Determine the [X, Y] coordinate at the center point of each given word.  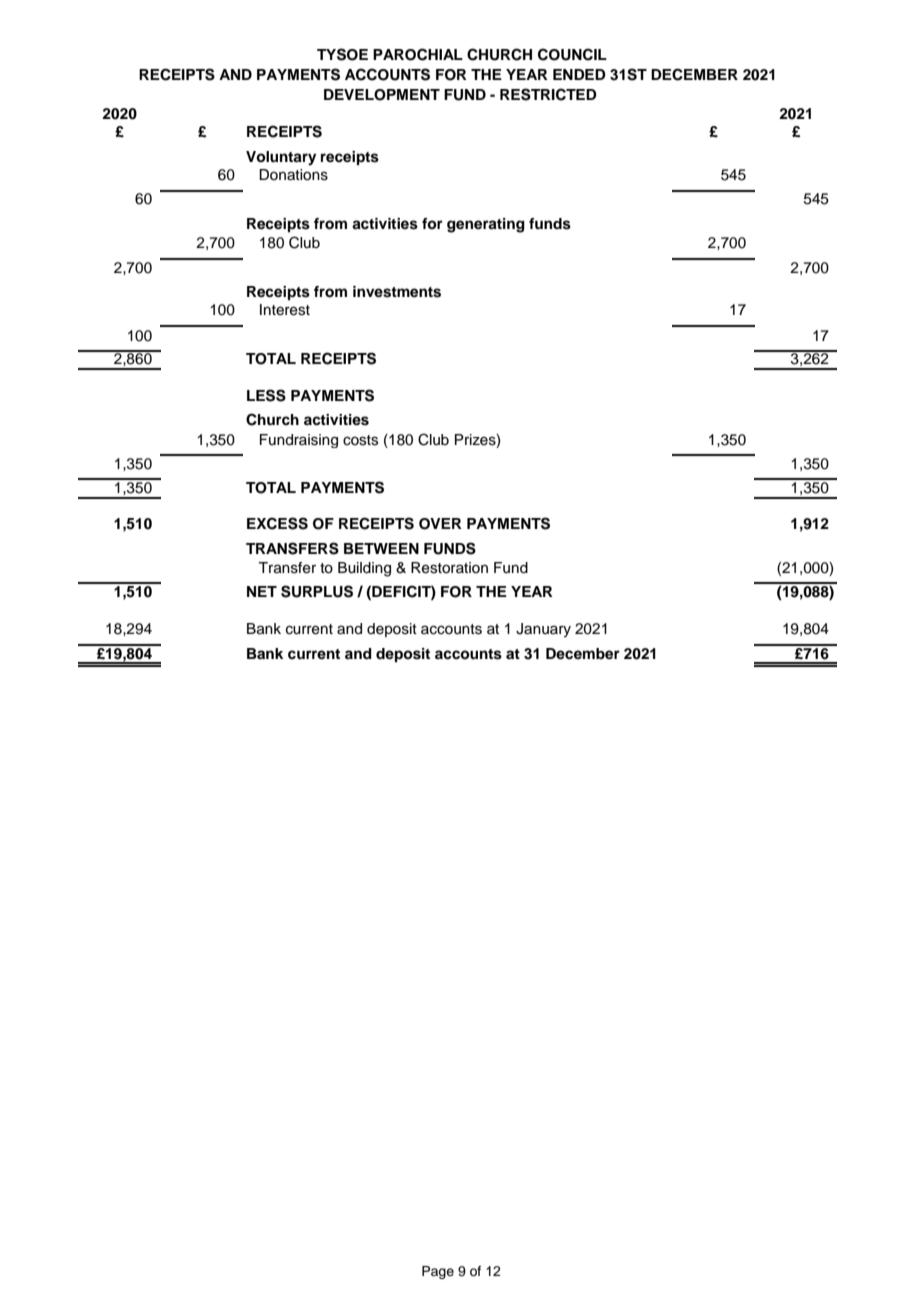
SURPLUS [317, 591]
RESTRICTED [548, 94]
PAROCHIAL [418, 54]
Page [438, 1272]
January [543, 630]
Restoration [449, 568]
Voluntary [281, 158]
